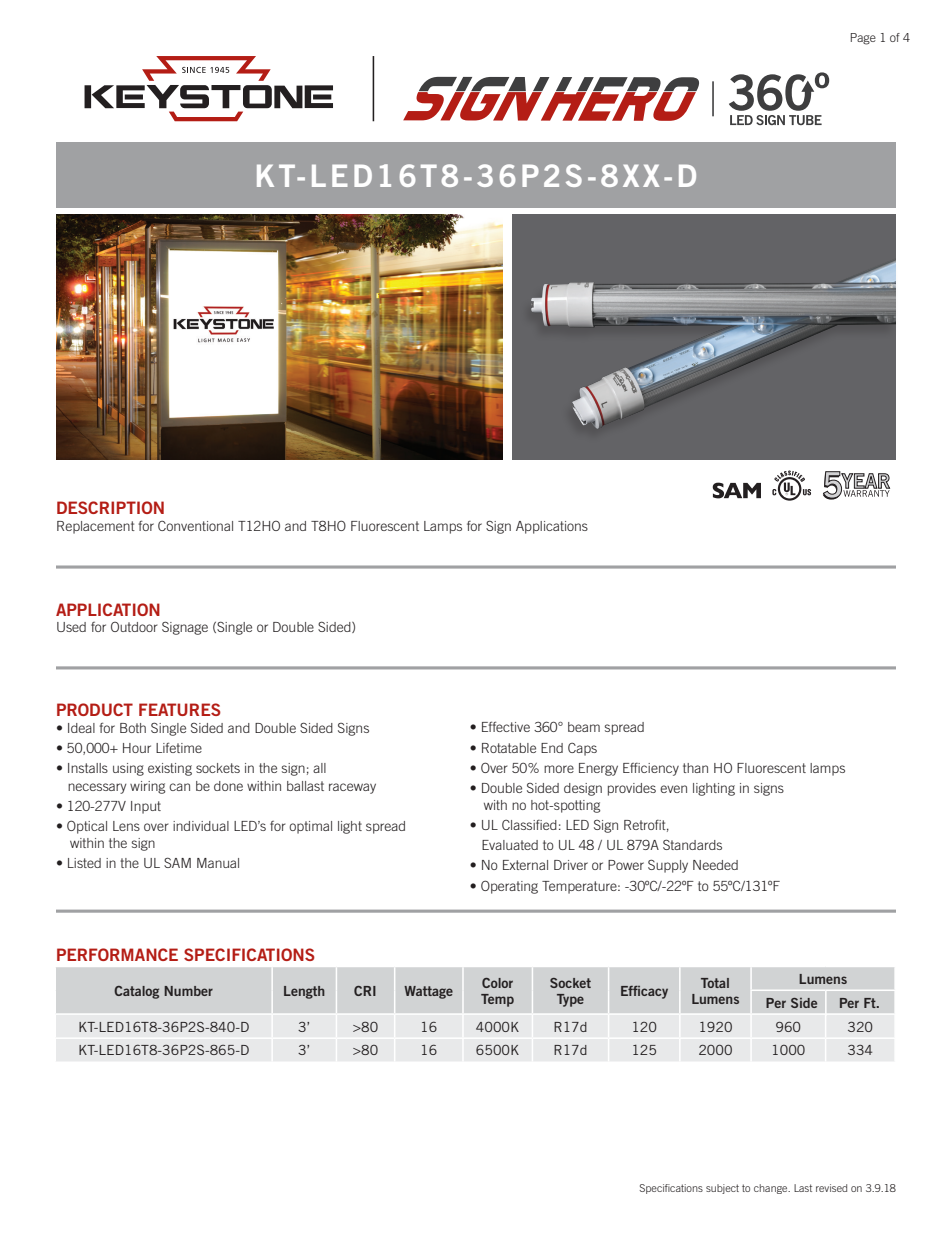 Image resolution: width=952 pixels, height=1233 pixels. I want to click on Page, so click(863, 39).
